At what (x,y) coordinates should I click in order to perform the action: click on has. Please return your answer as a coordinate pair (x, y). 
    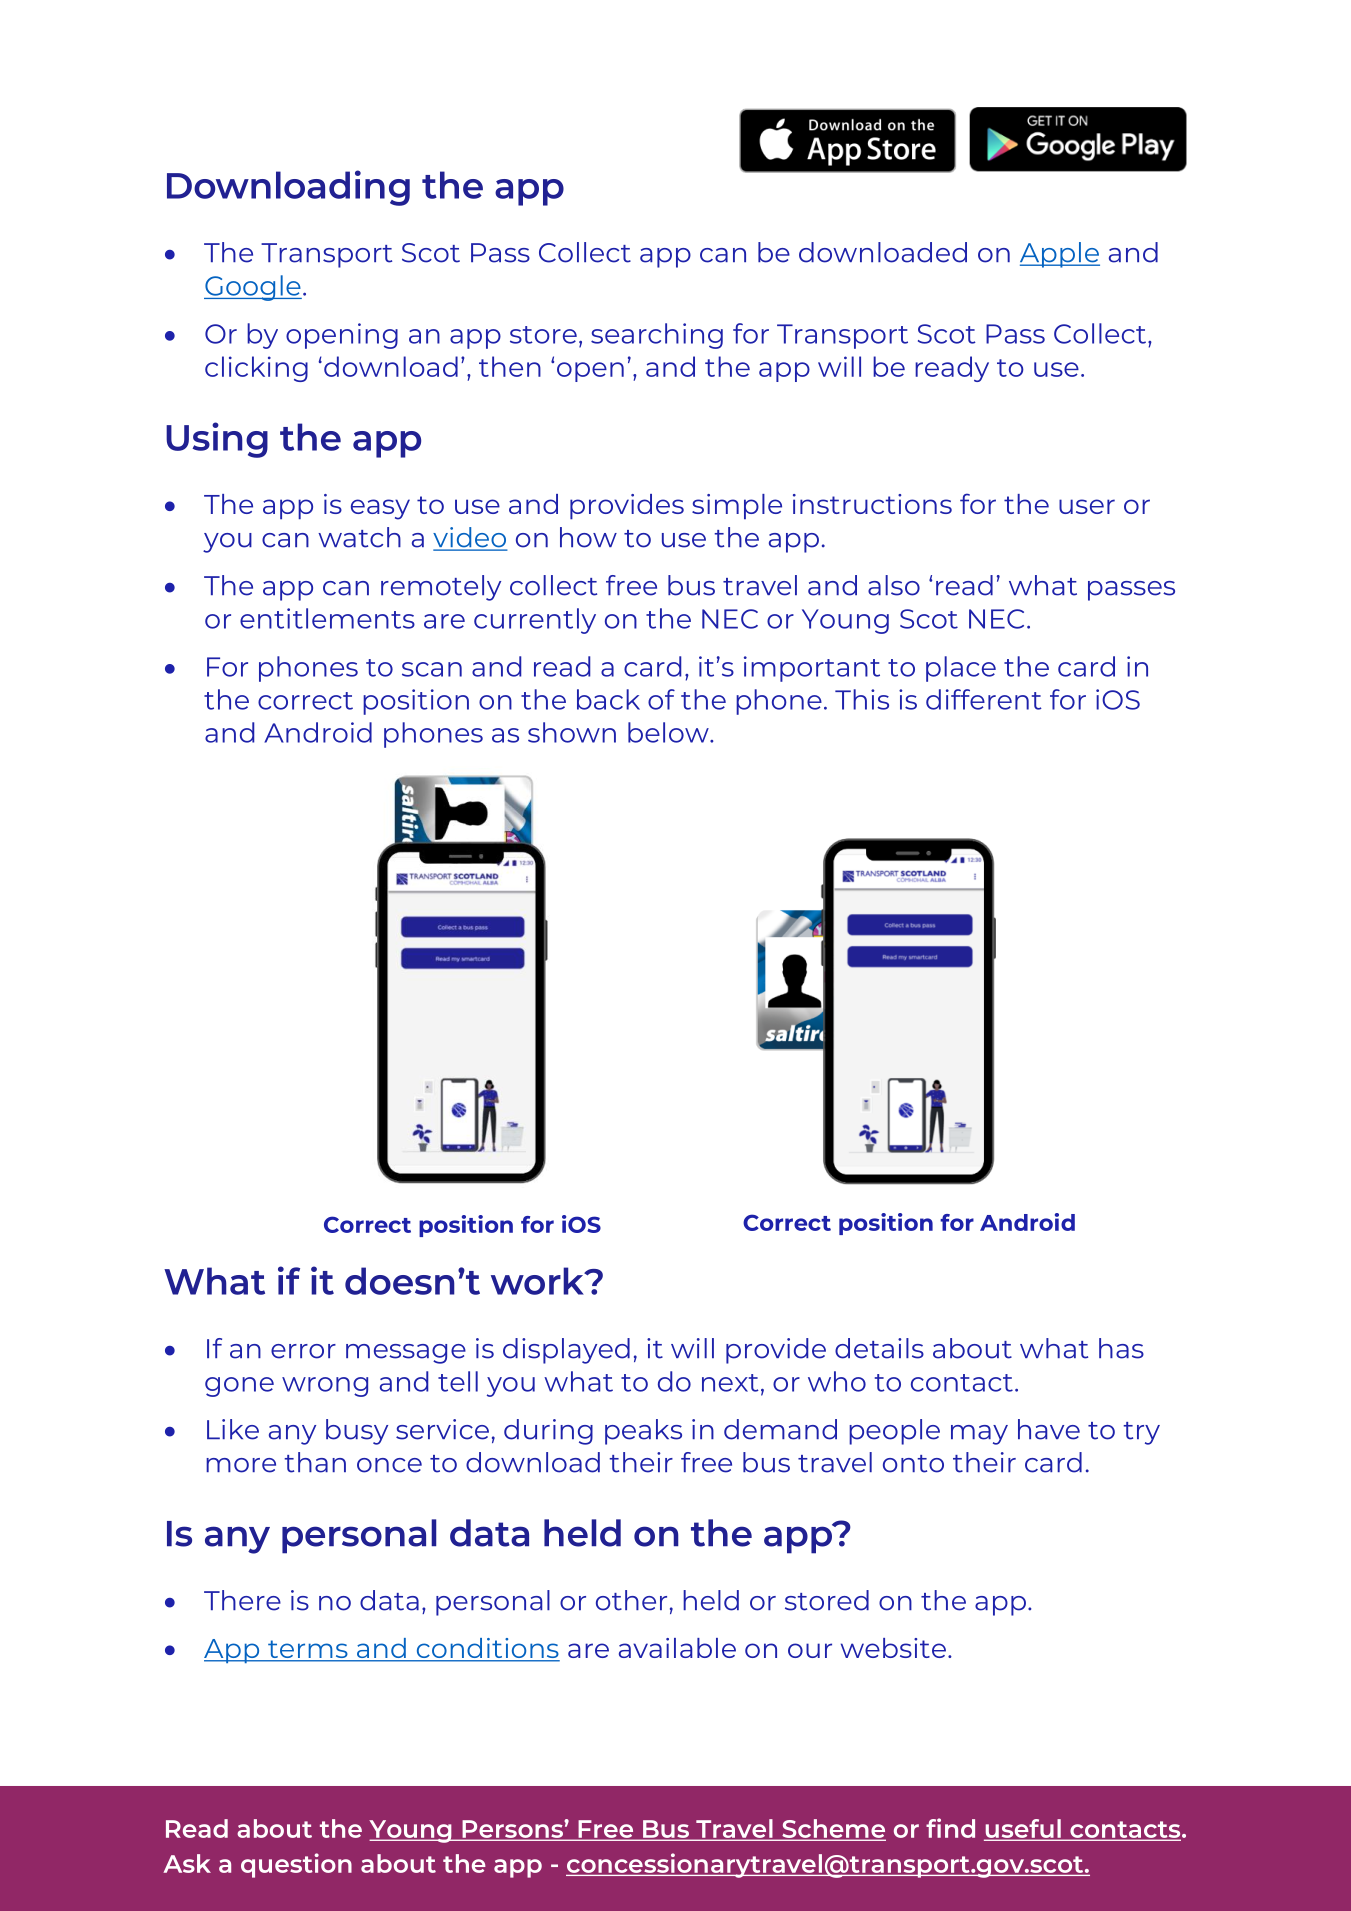
    Looking at the image, I should click on (1121, 1348).
